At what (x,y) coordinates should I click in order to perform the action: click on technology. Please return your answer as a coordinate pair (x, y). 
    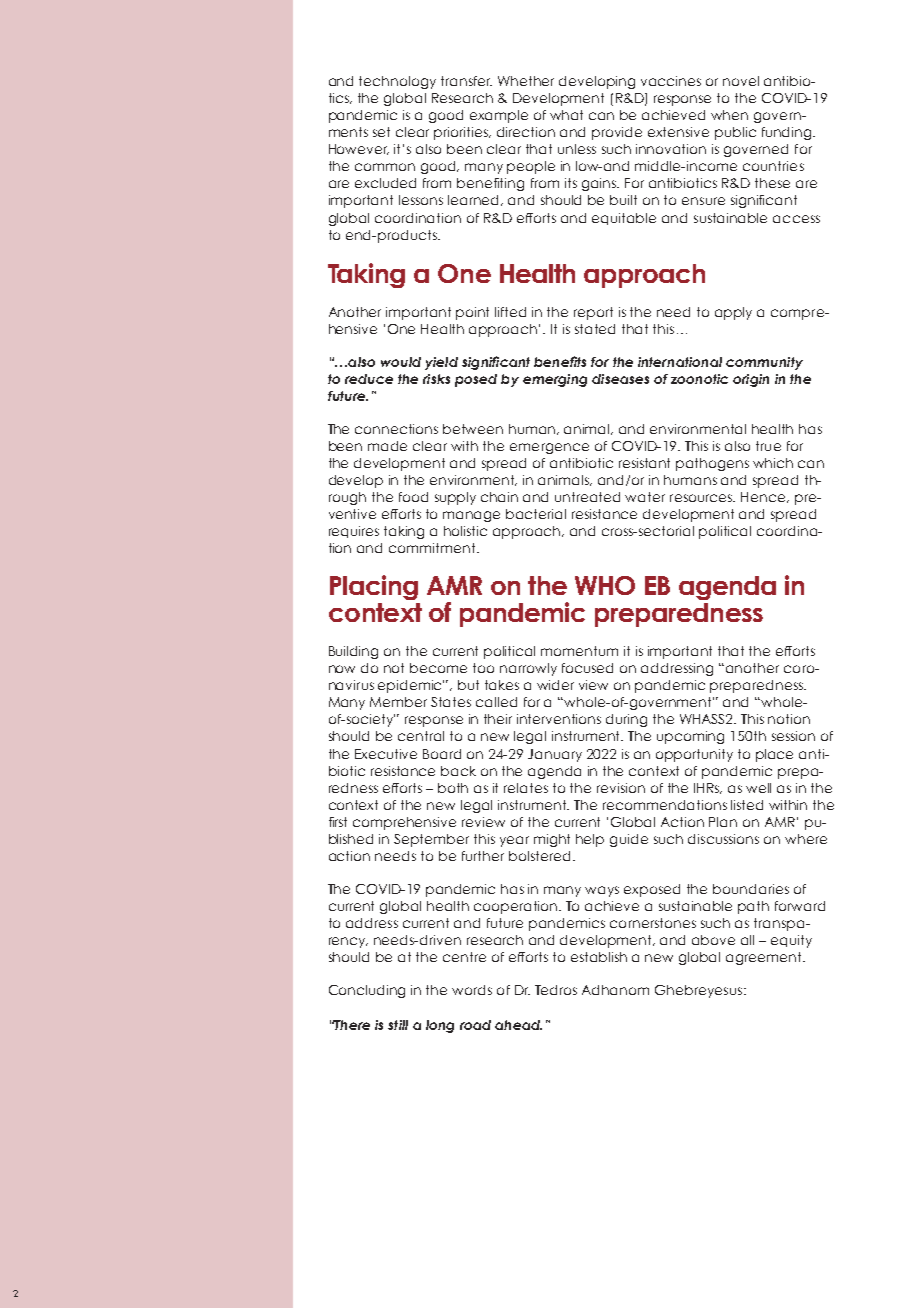
    Looking at the image, I should click on (397, 82).
